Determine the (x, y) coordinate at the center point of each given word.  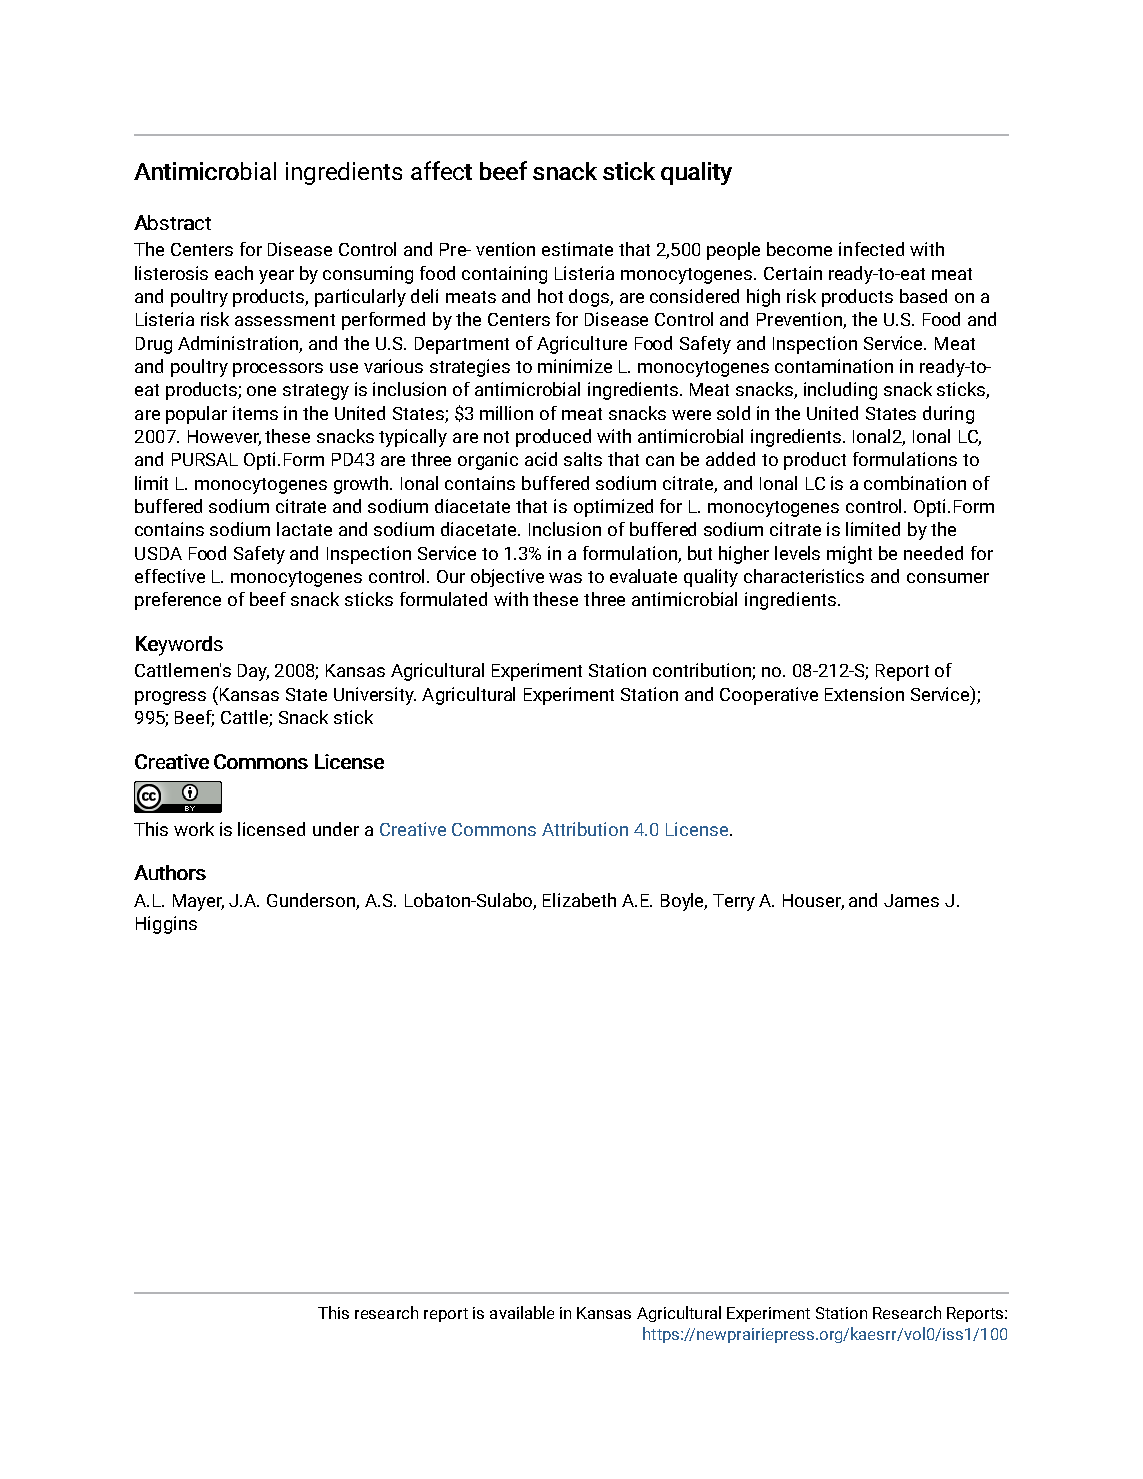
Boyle (684, 902)
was (565, 578)
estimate (577, 249)
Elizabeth (579, 900)
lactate (304, 529)
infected (871, 249)
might (849, 555)
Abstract (172, 222)
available (522, 1312)
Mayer (198, 902)
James (911, 900)
